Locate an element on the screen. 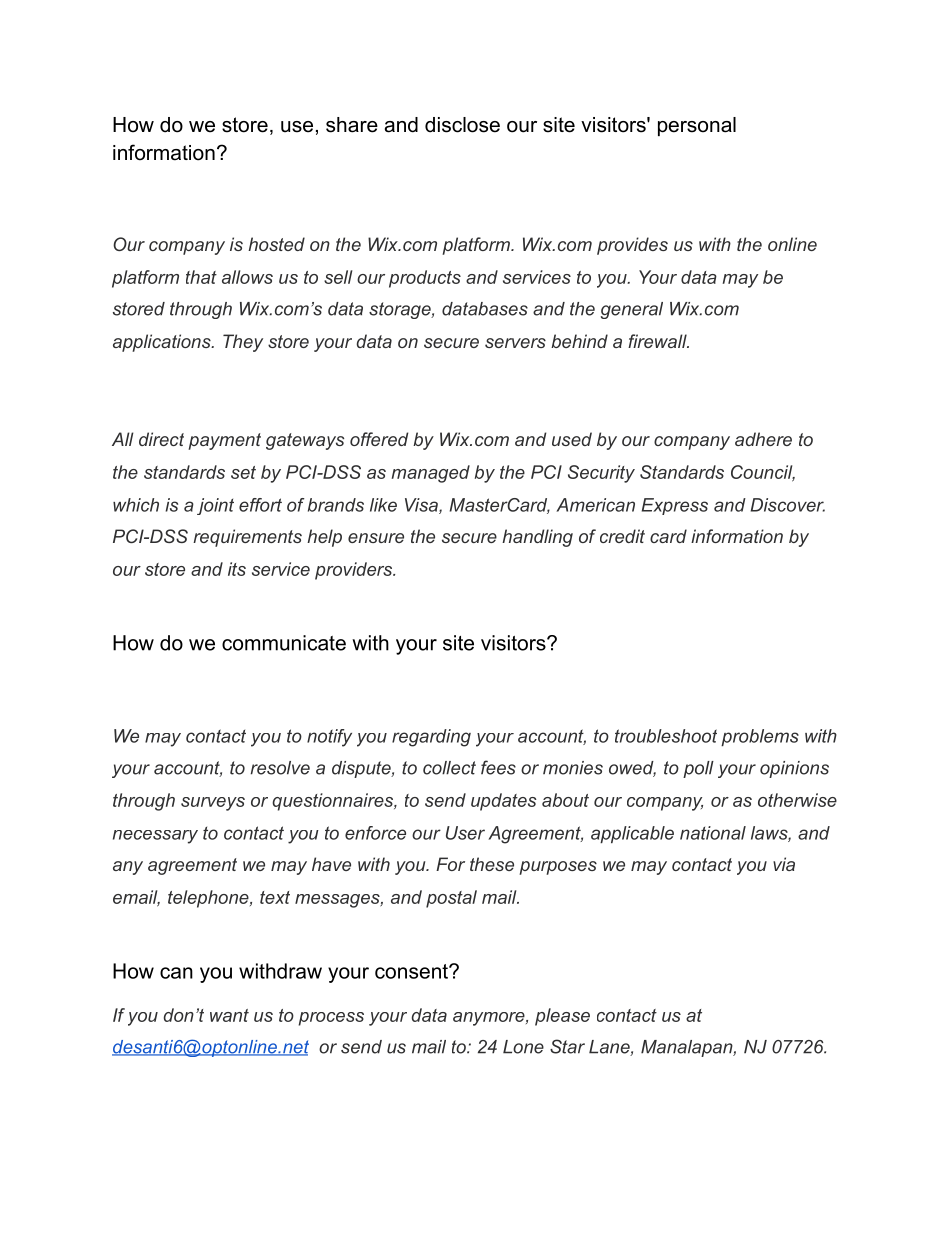 This screenshot has width=952, height=1233. regarding is located at coordinates (431, 738).
